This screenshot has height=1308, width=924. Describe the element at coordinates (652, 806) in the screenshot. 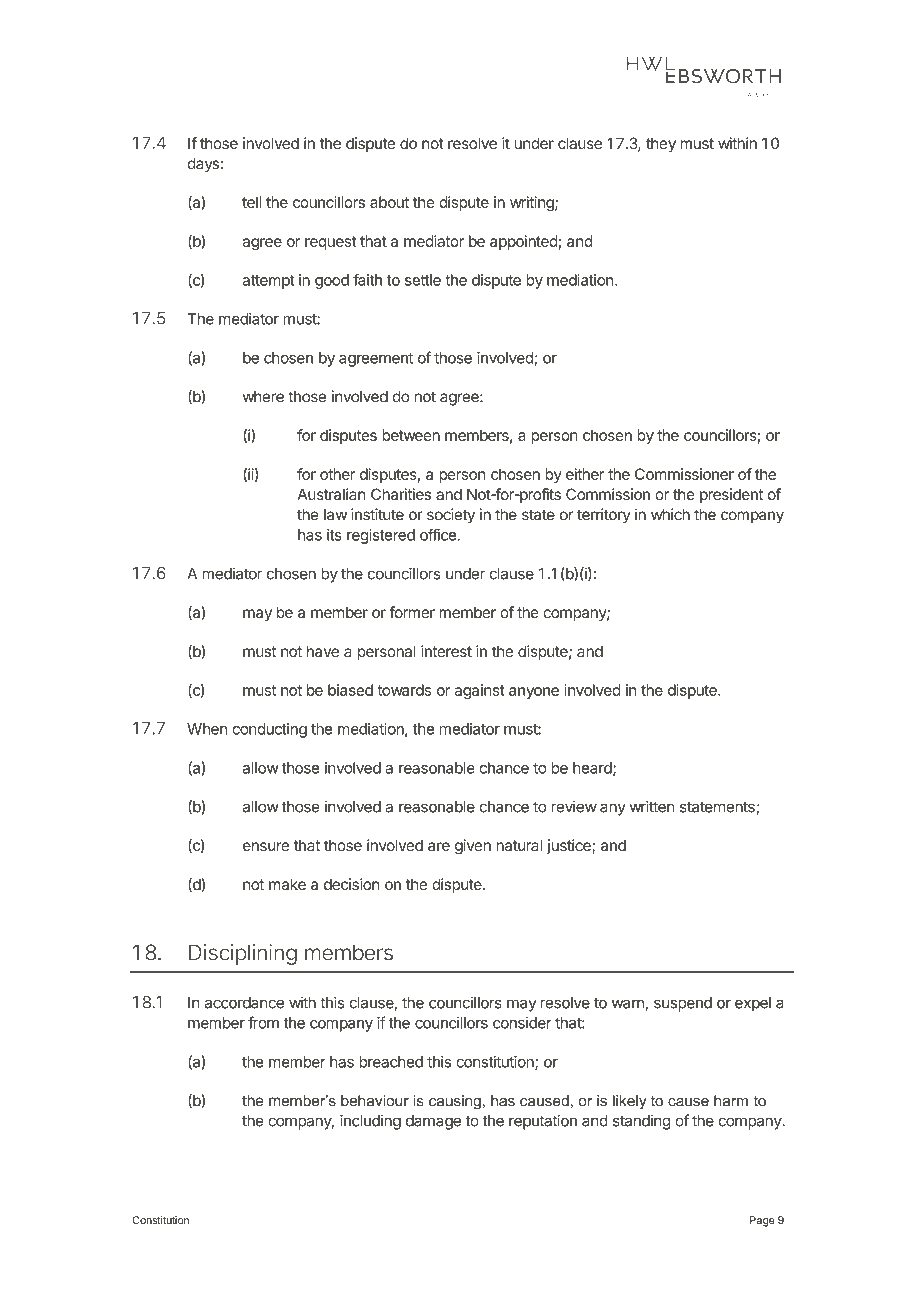

I see `written` at that location.
